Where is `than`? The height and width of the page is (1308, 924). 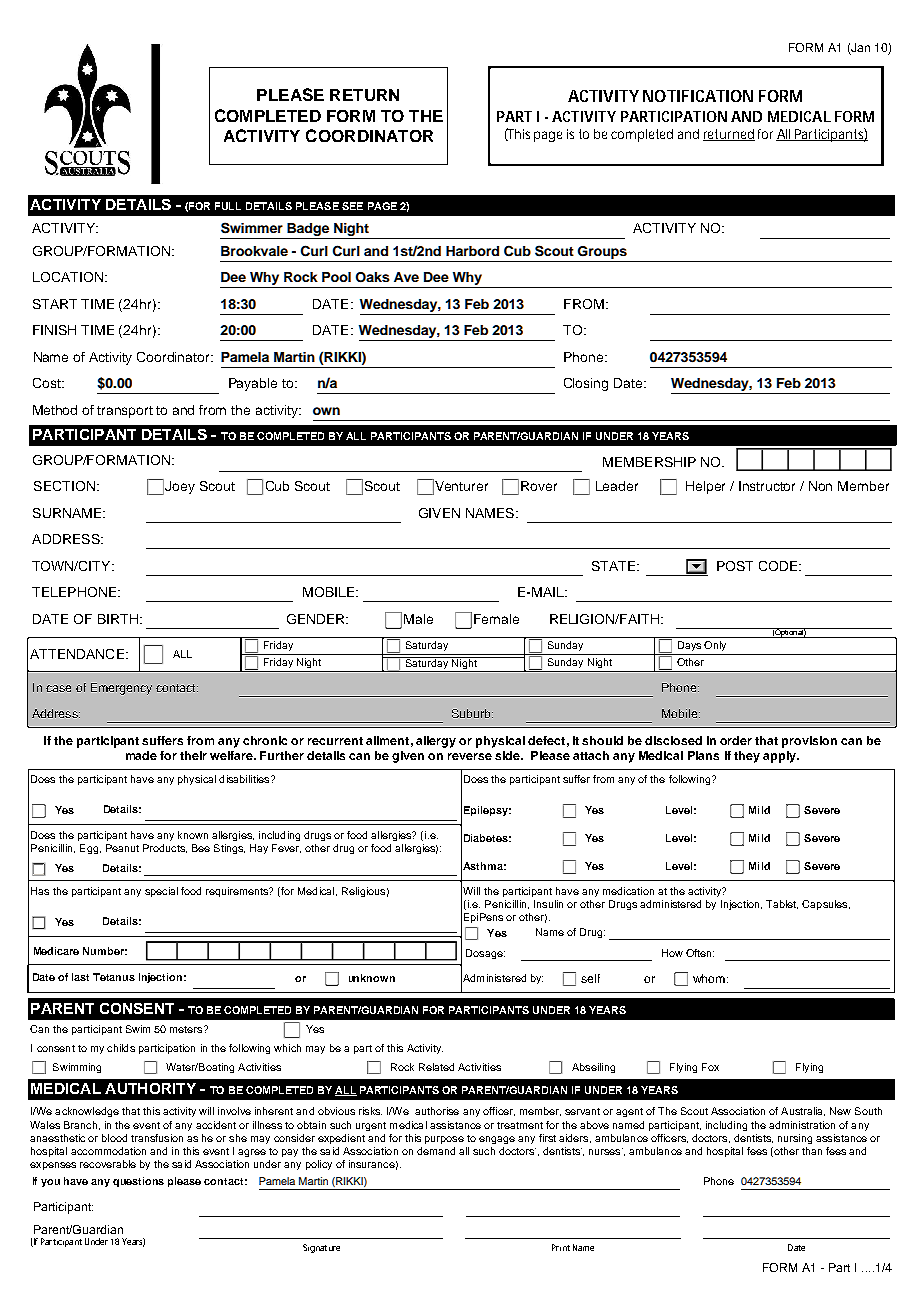
than is located at coordinates (812, 1151).
